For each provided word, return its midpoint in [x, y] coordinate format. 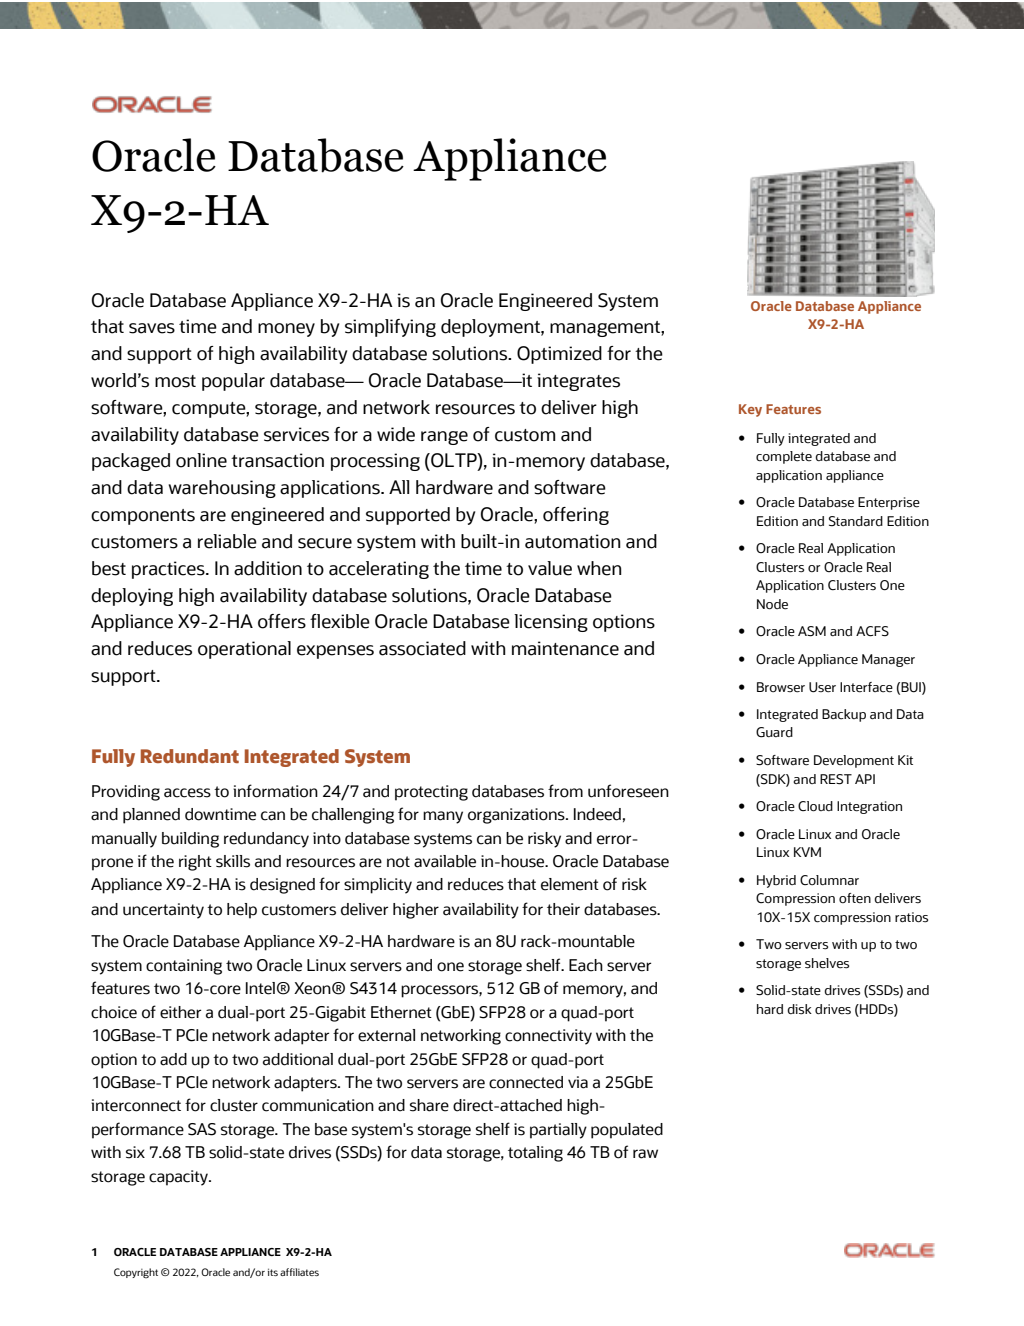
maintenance [565, 648]
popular [233, 382]
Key [750, 410]
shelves [827, 963]
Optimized [559, 355]
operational [244, 650]
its [273, 1272]
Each [586, 965]
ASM [812, 631]
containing [184, 967]
